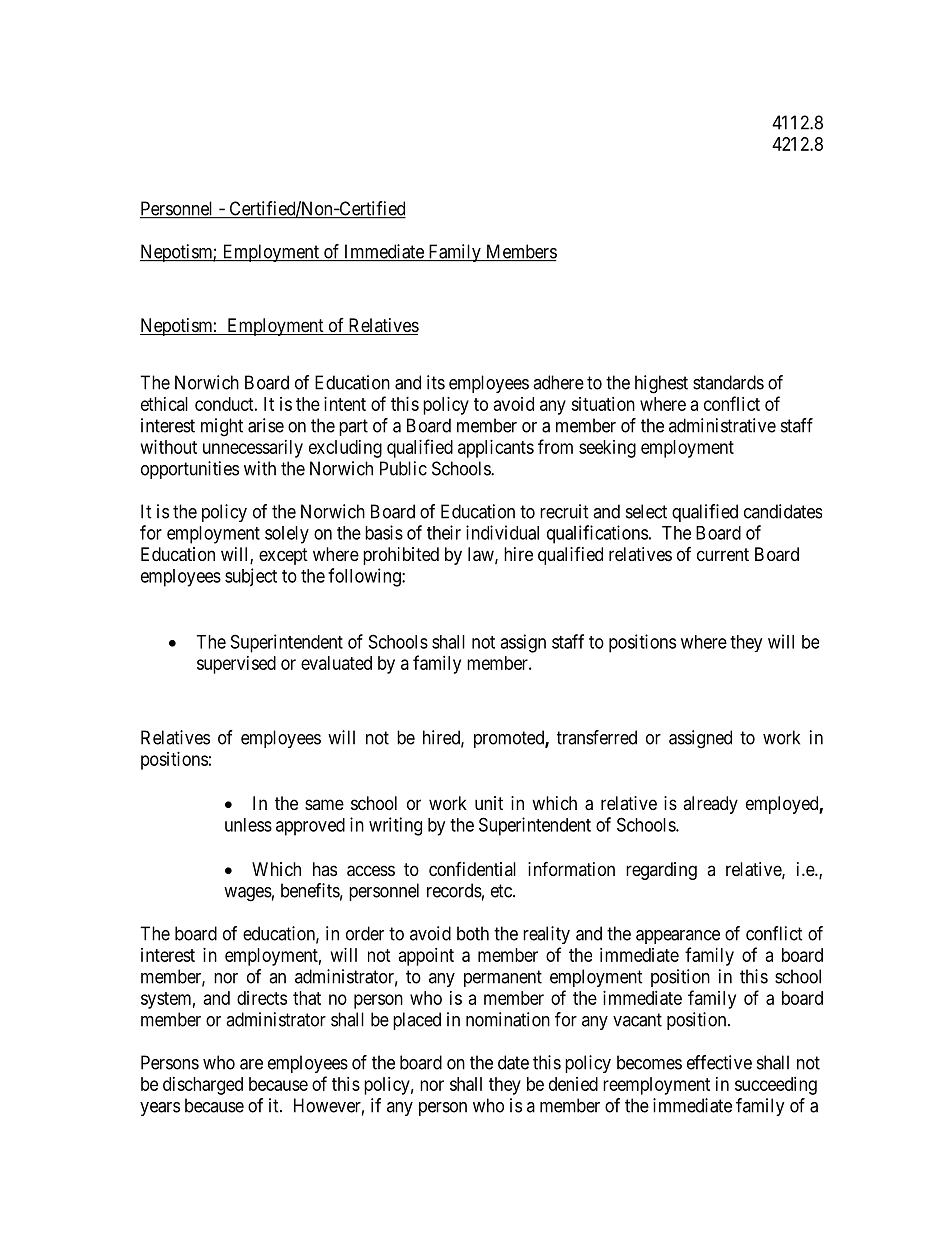  I want to click on applicants, so click(496, 449).
